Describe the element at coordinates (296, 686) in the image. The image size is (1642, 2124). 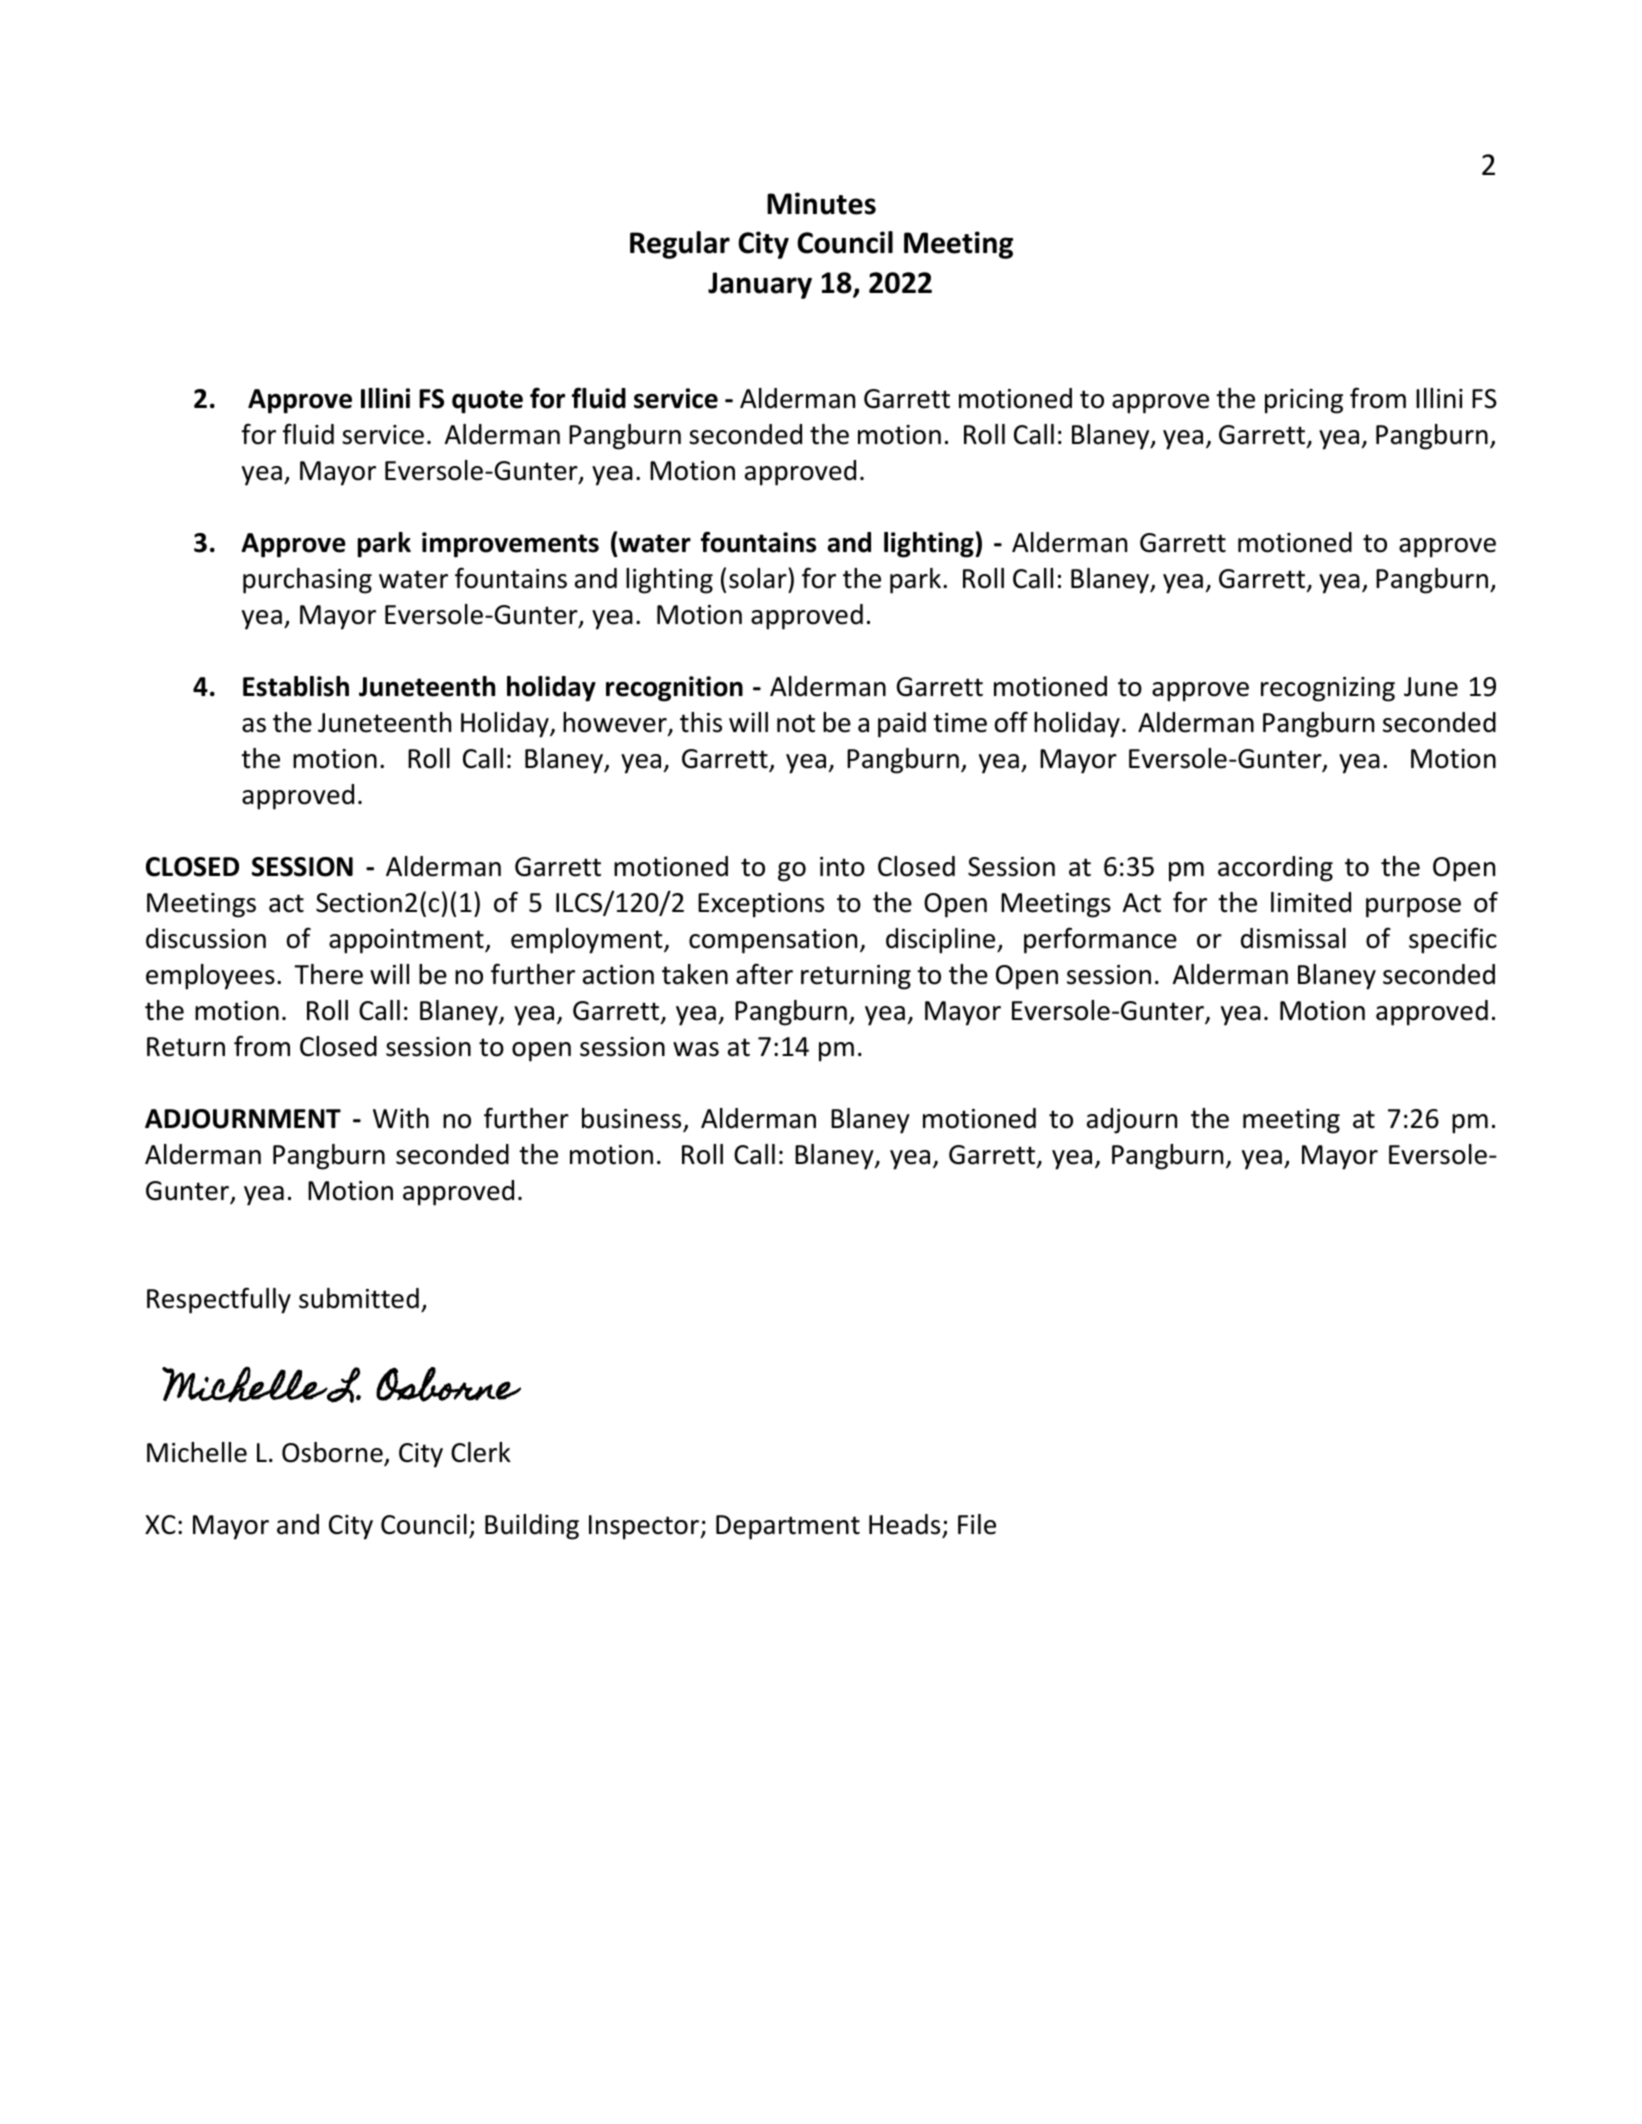
I see `Establish` at that location.
